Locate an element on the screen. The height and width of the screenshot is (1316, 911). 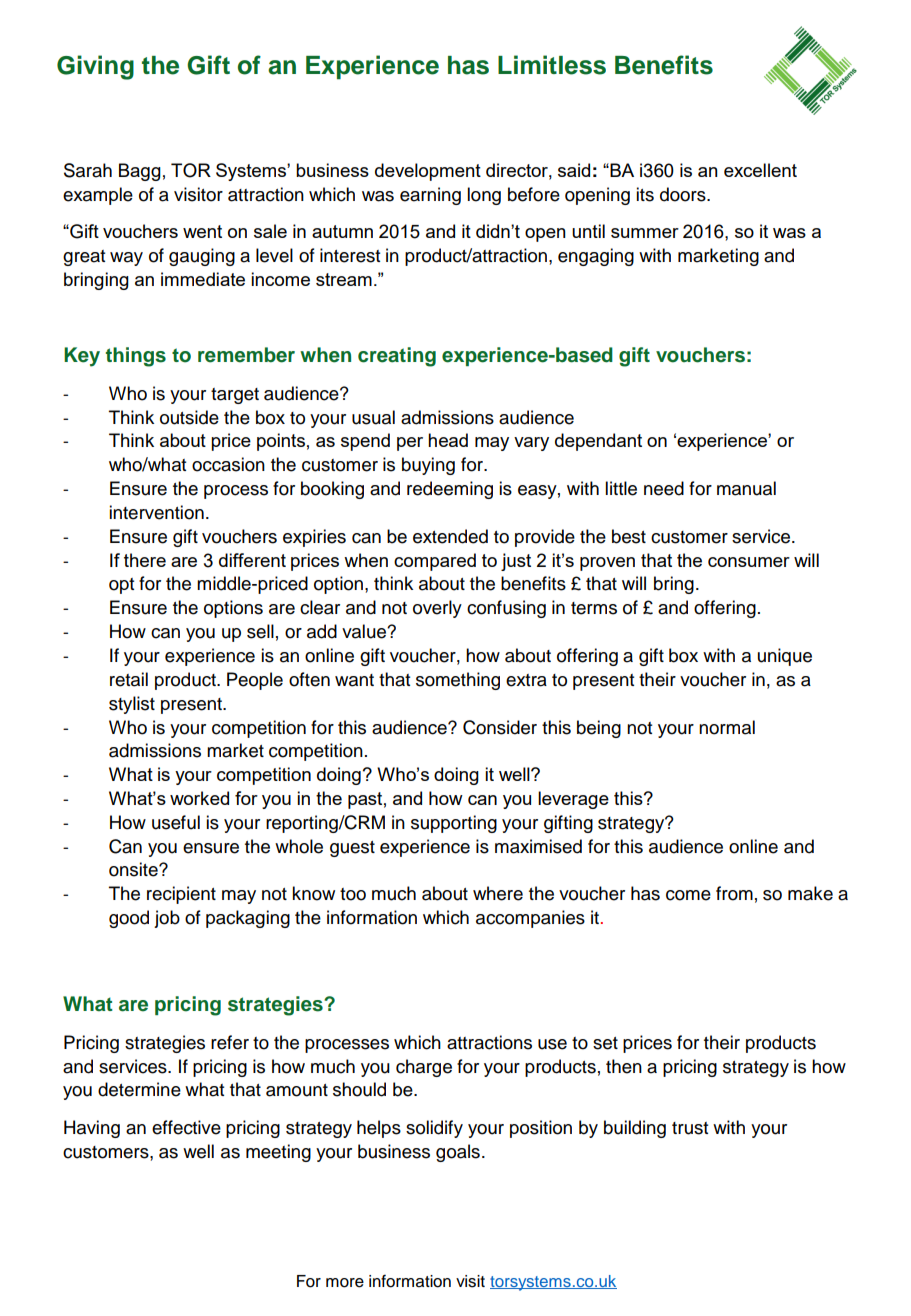
where is located at coordinates (498, 893).
